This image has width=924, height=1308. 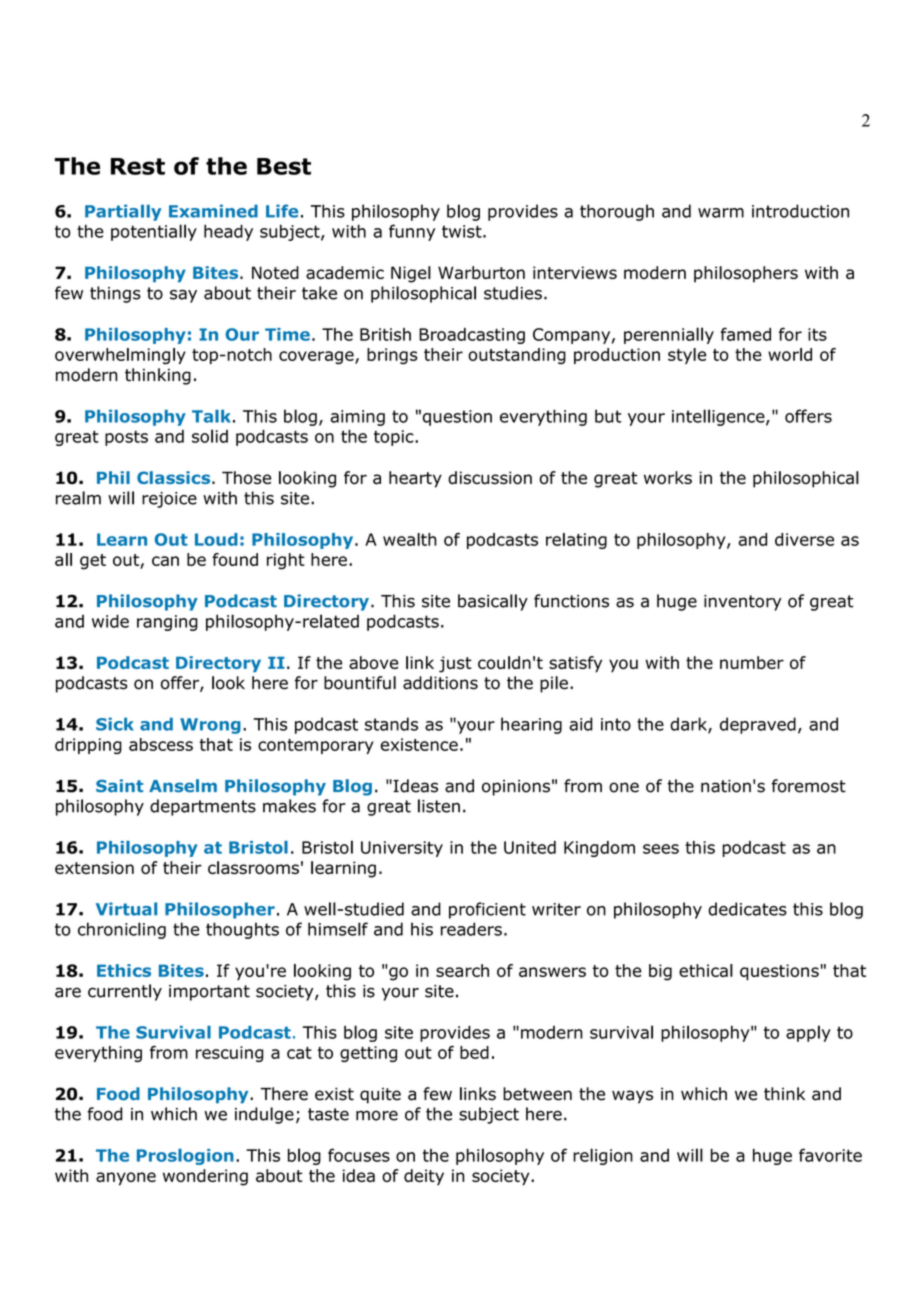 What do you see at coordinates (455, 664) in the image?
I see `just` at bounding box center [455, 664].
